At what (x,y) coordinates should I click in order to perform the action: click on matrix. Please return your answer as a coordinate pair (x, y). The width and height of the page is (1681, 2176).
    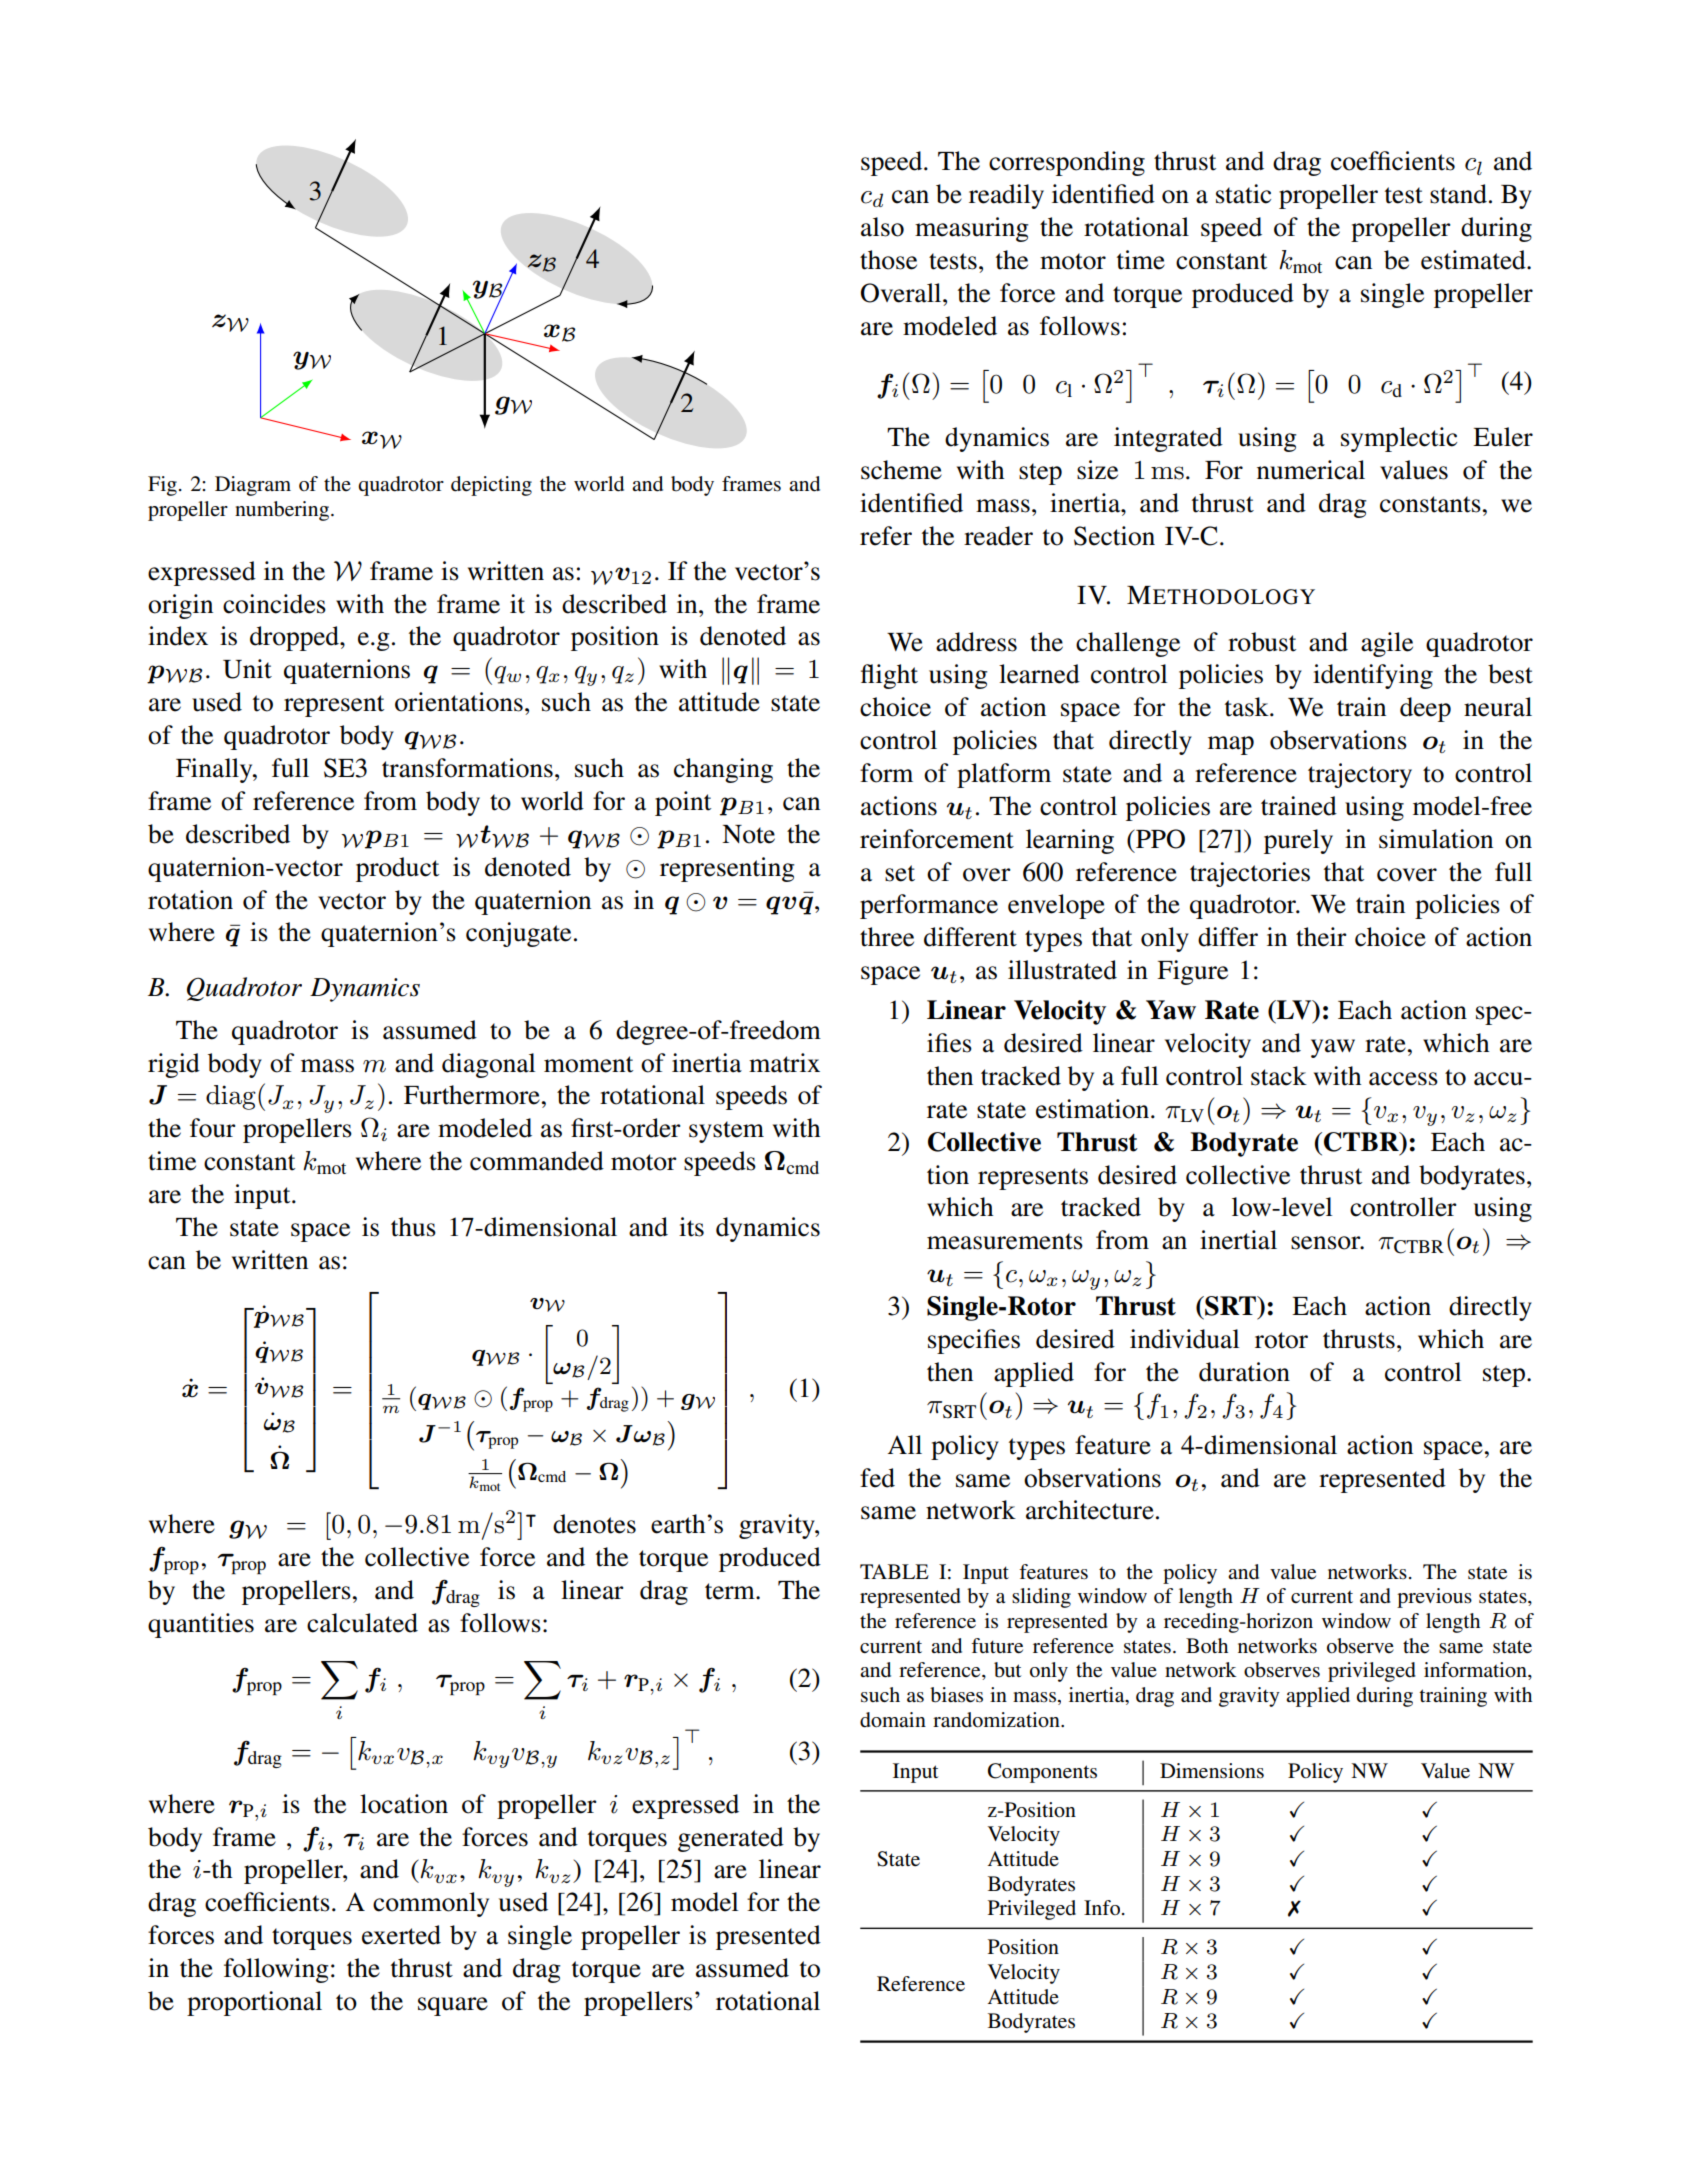
    Looking at the image, I should click on (784, 1063).
